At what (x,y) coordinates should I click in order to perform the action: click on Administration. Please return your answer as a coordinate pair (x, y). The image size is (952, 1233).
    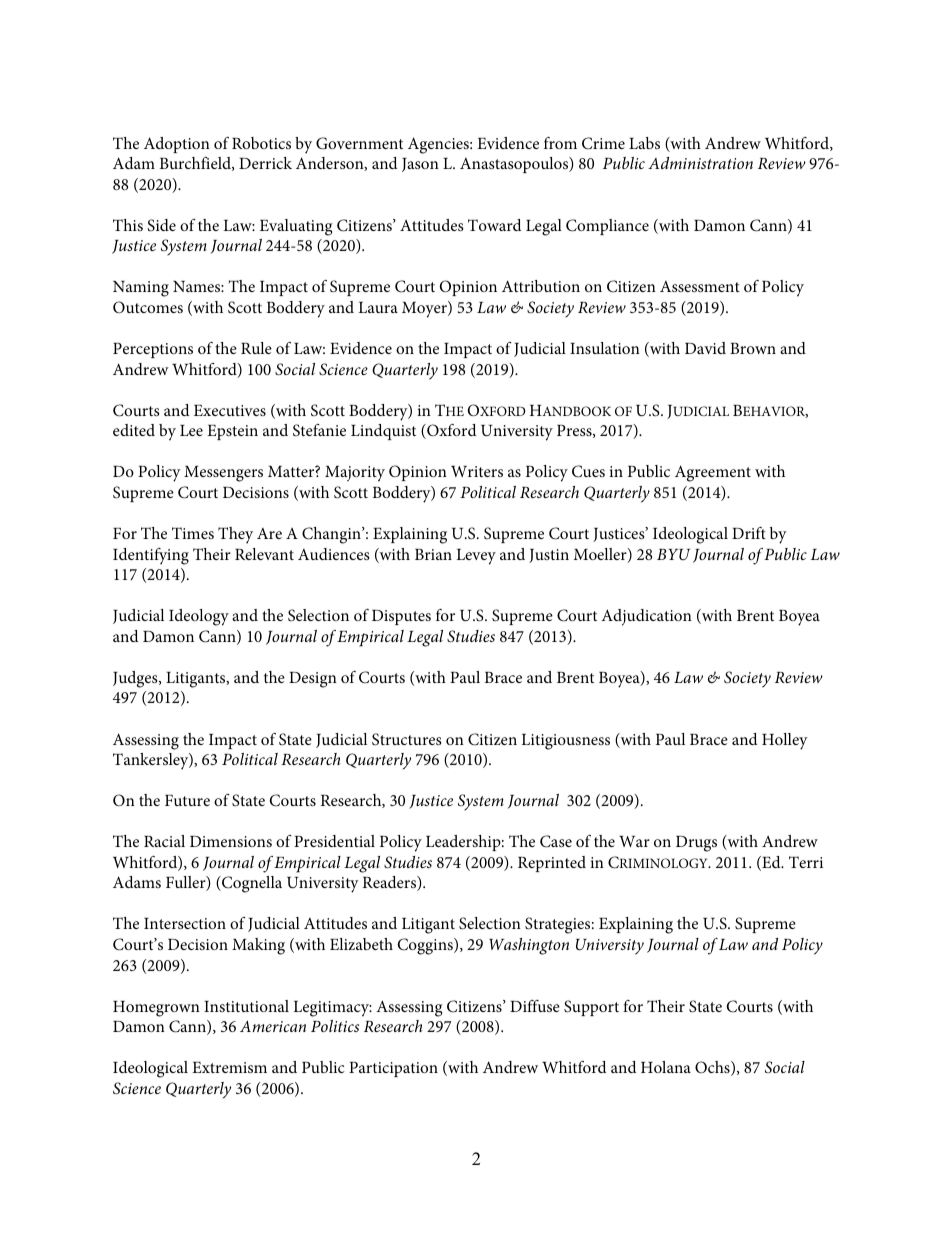
    Looking at the image, I should click on (700, 163).
